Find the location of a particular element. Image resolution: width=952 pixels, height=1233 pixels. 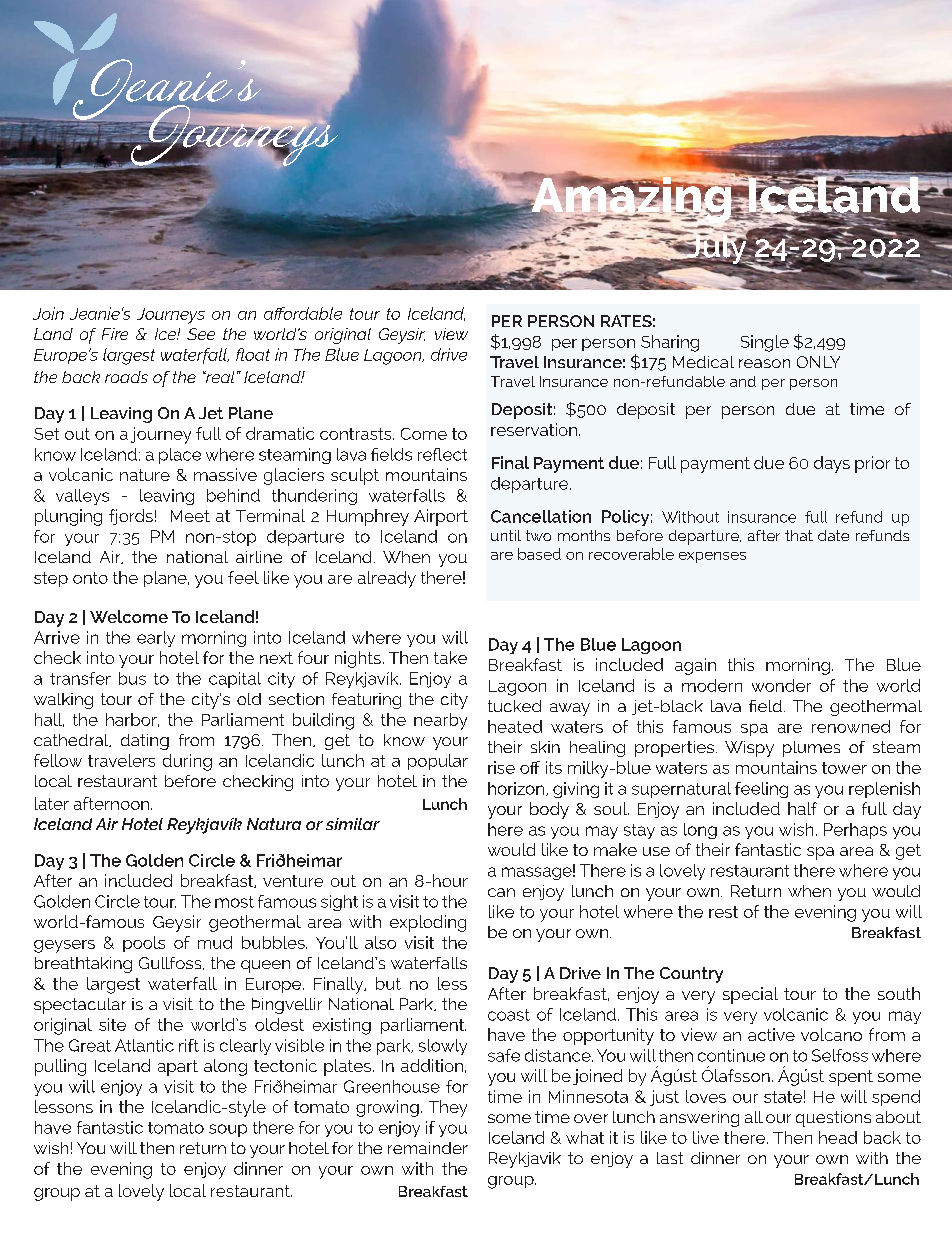

head is located at coordinates (838, 1137).
